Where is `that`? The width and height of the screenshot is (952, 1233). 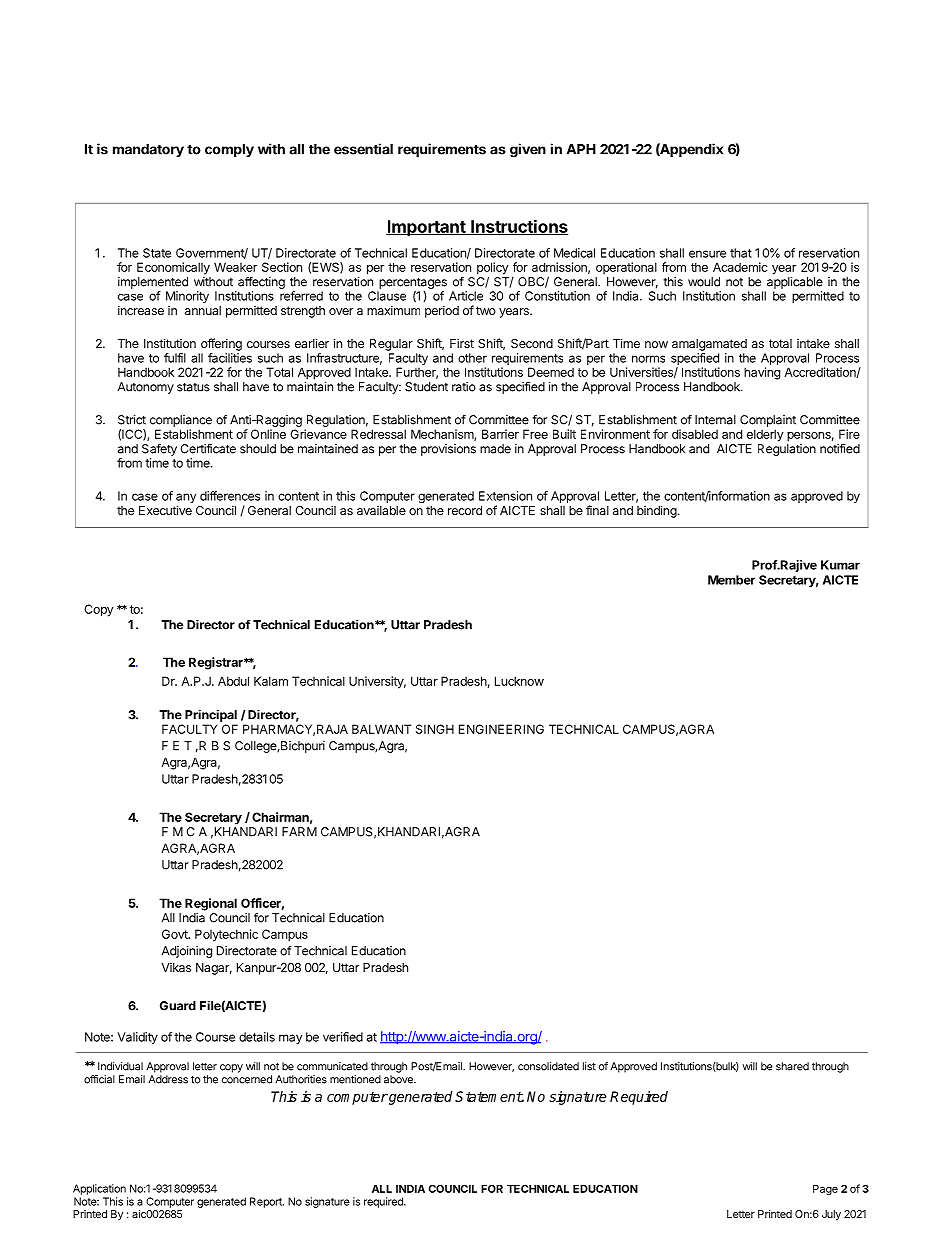 that is located at coordinates (741, 253).
